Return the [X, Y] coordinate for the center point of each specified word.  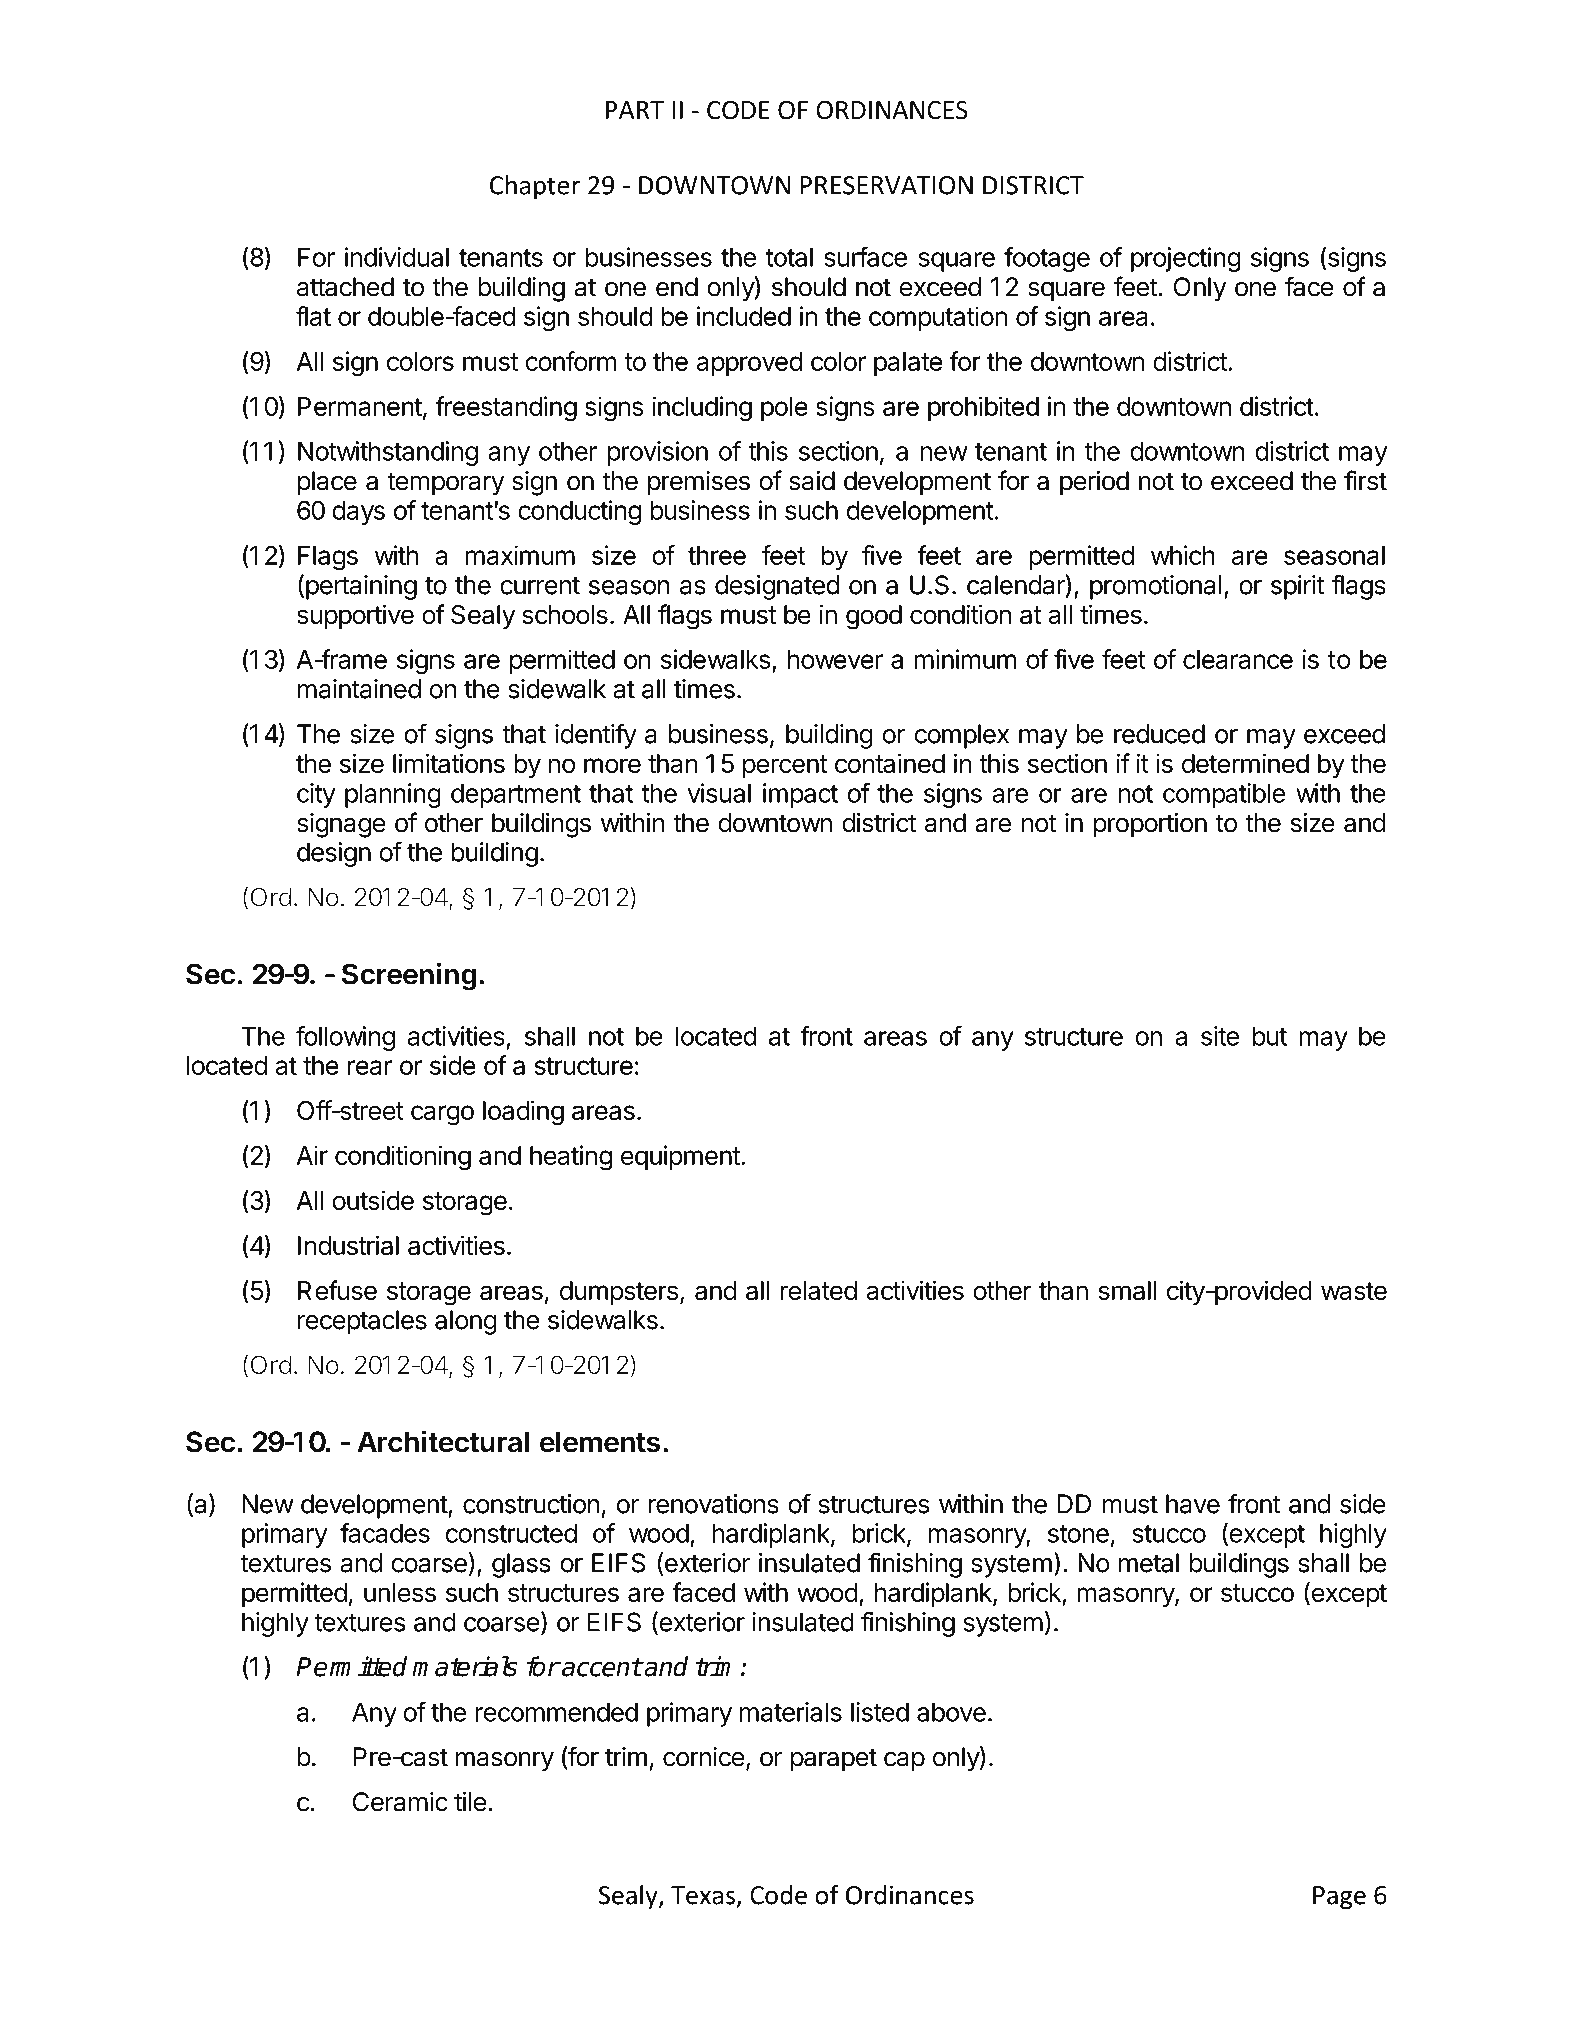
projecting [1186, 259]
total [789, 257]
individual [397, 257]
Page [1339, 1898]
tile [470, 1802]
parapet [834, 1760]
